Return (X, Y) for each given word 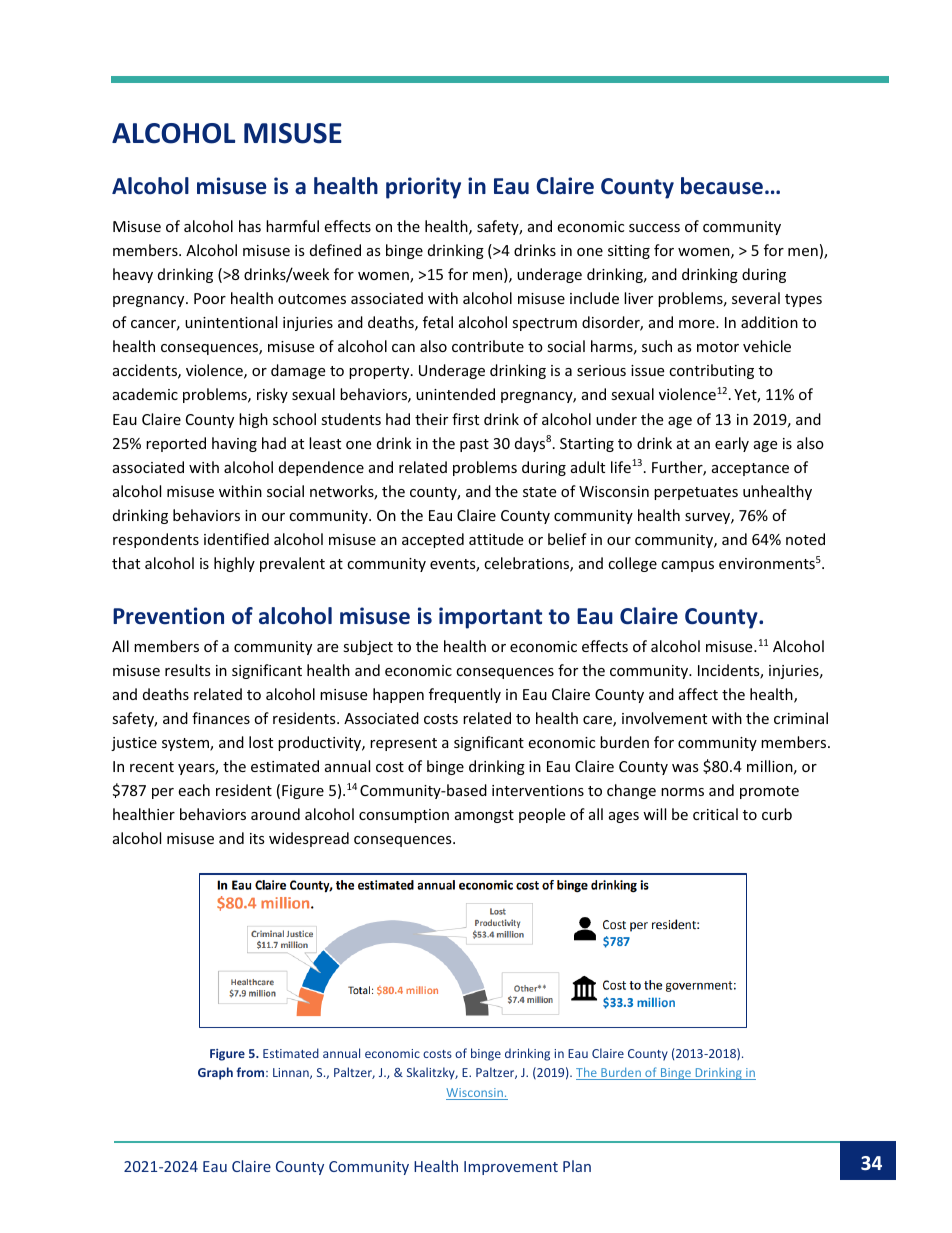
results (188, 670)
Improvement (511, 1168)
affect (698, 694)
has (250, 226)
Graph (215, 1073)
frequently (465, 695)
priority (423, 188)
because (722, 186)
